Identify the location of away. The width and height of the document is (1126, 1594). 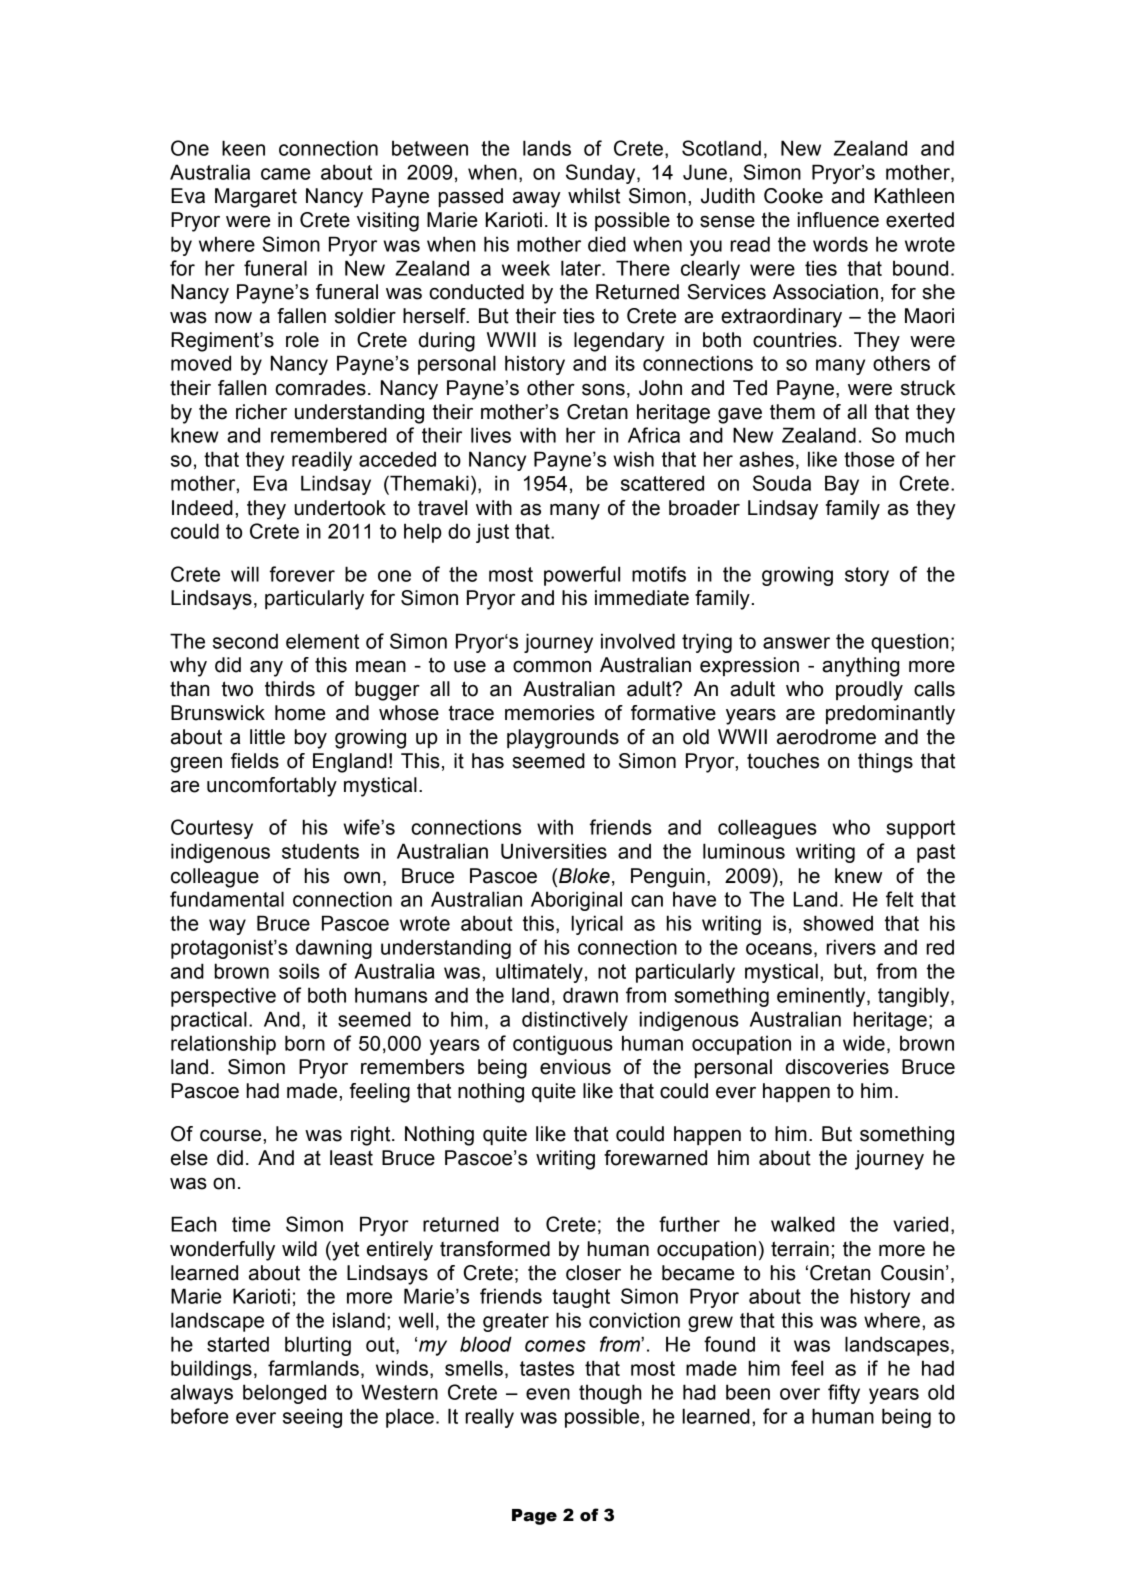
(537, 200).
